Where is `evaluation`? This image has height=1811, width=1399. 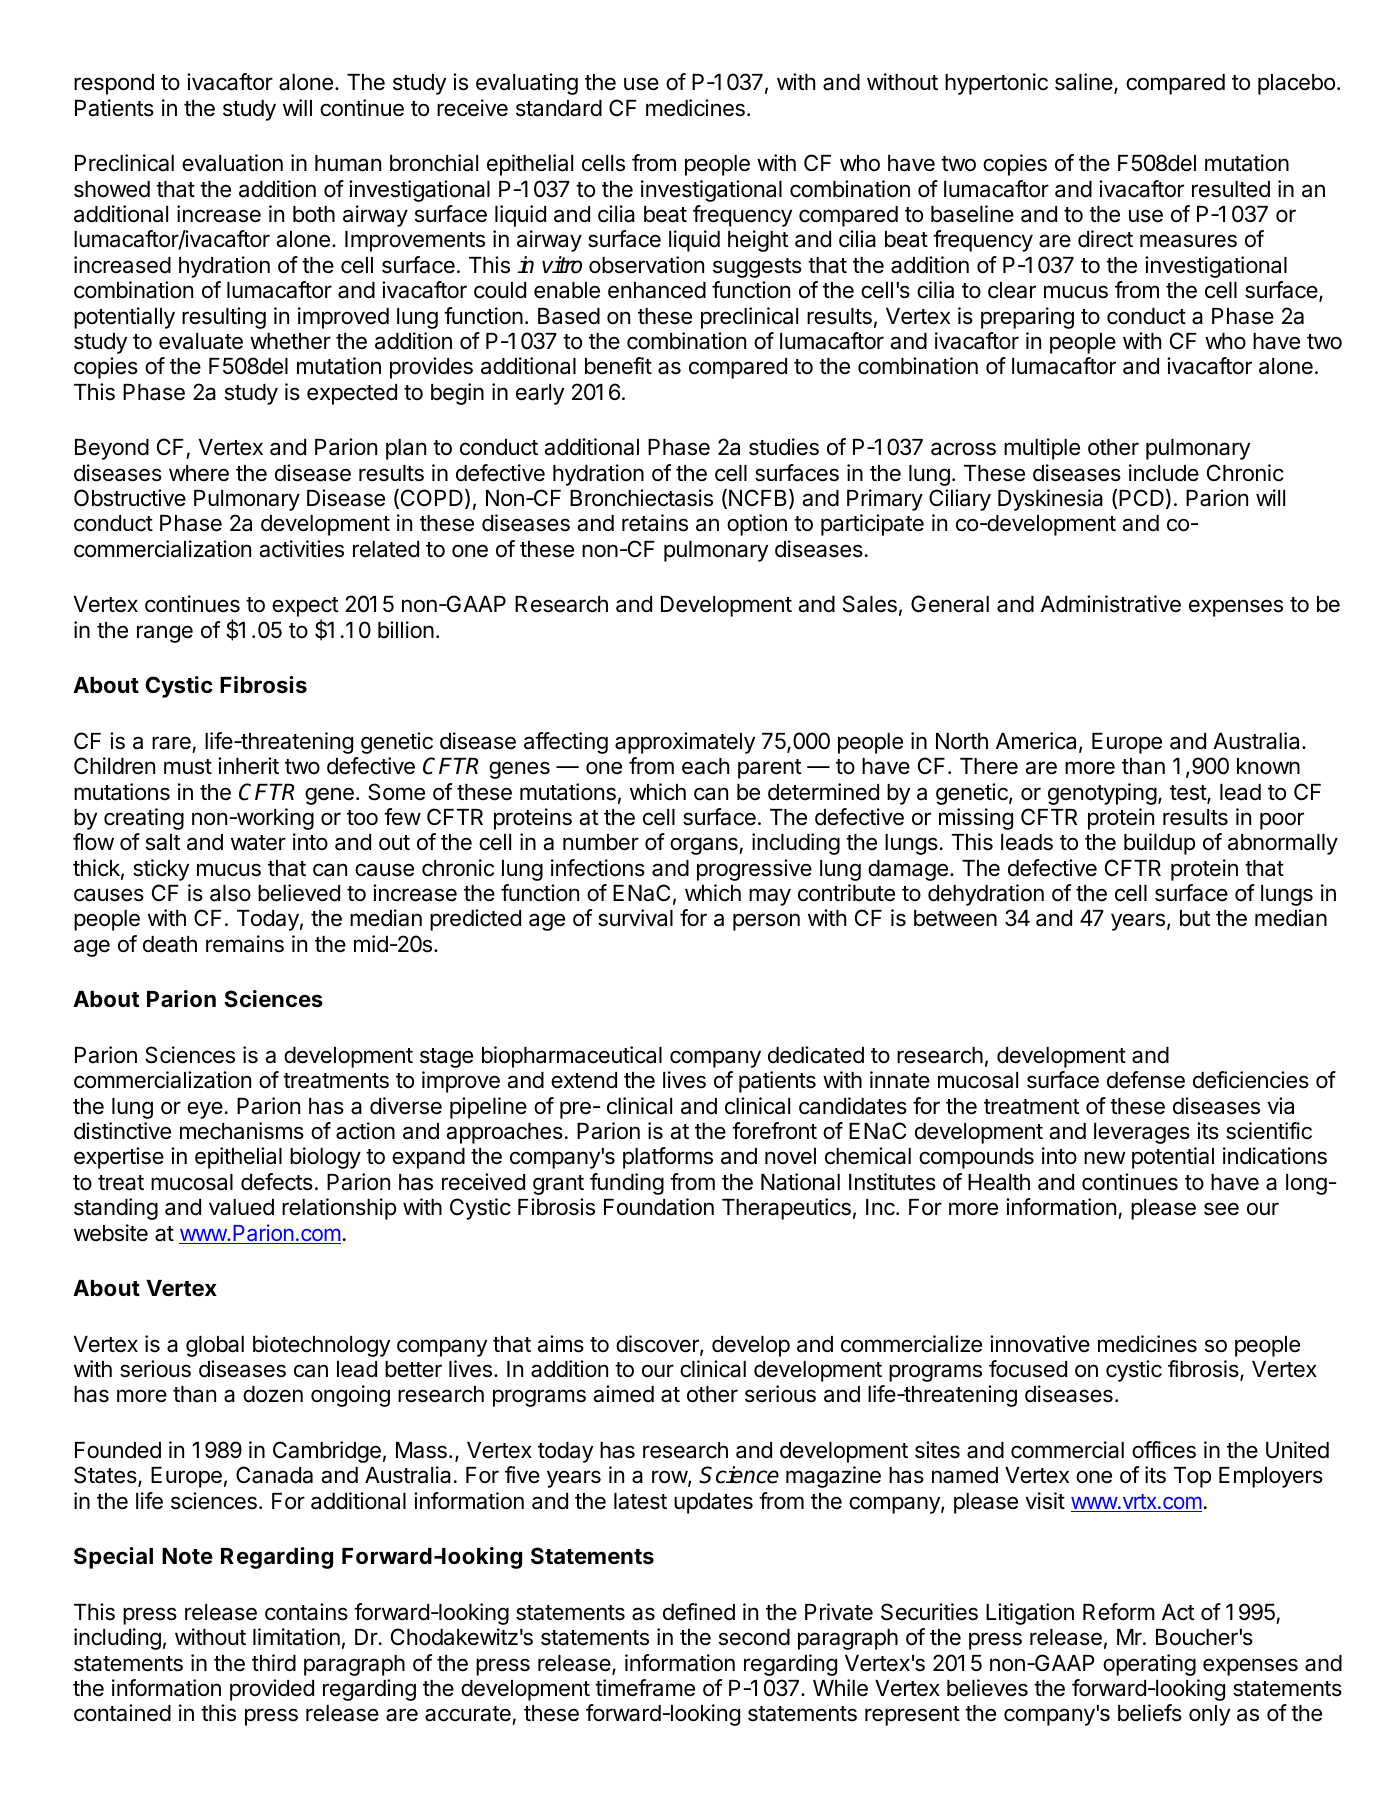 evaluation is located at coordinates (232, 163).
